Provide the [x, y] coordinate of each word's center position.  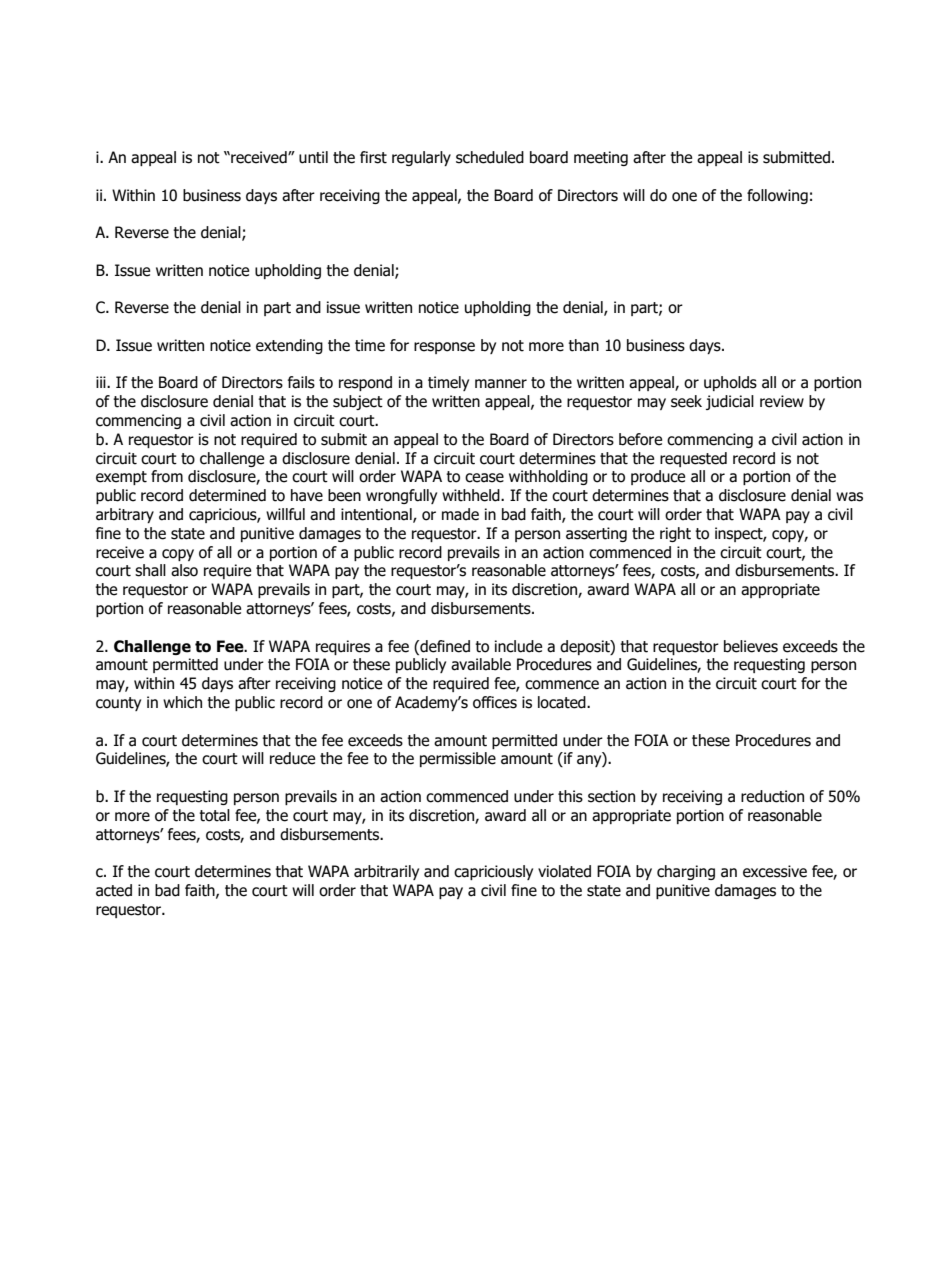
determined [227, 495]
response [444, 348]
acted [114, 890]
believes [751, 646]
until [313, 157]
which [182, 702]
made [460, 514]
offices [495, 702]
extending [289, 346]
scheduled [490, 157]
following [777, 196]
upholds [730, 383]
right [675, 534]
